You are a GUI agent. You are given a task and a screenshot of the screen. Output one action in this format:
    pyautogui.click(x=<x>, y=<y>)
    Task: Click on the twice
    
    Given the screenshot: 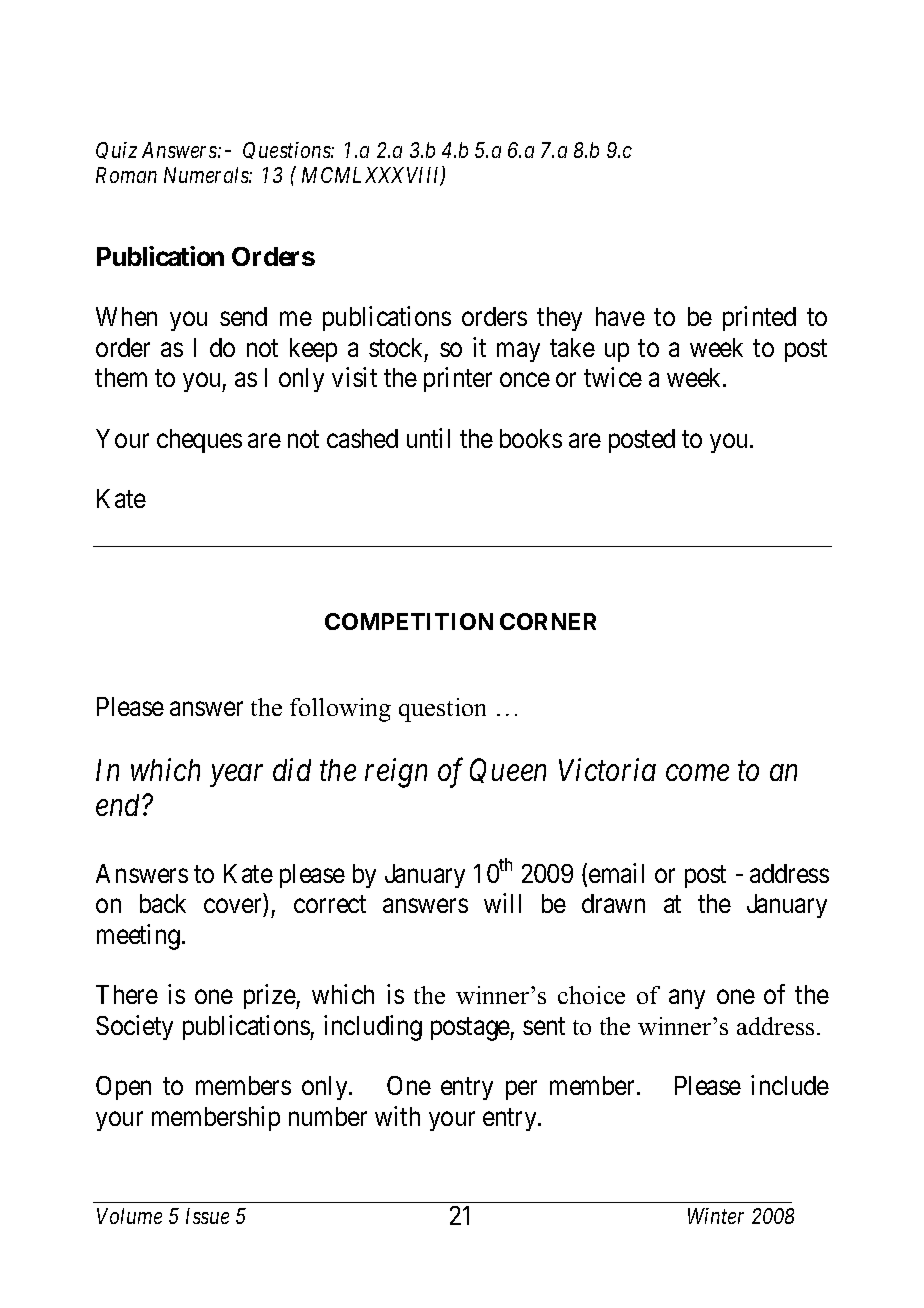 What is the action you would take?
    pyautogui.click(x=613, y=377)
